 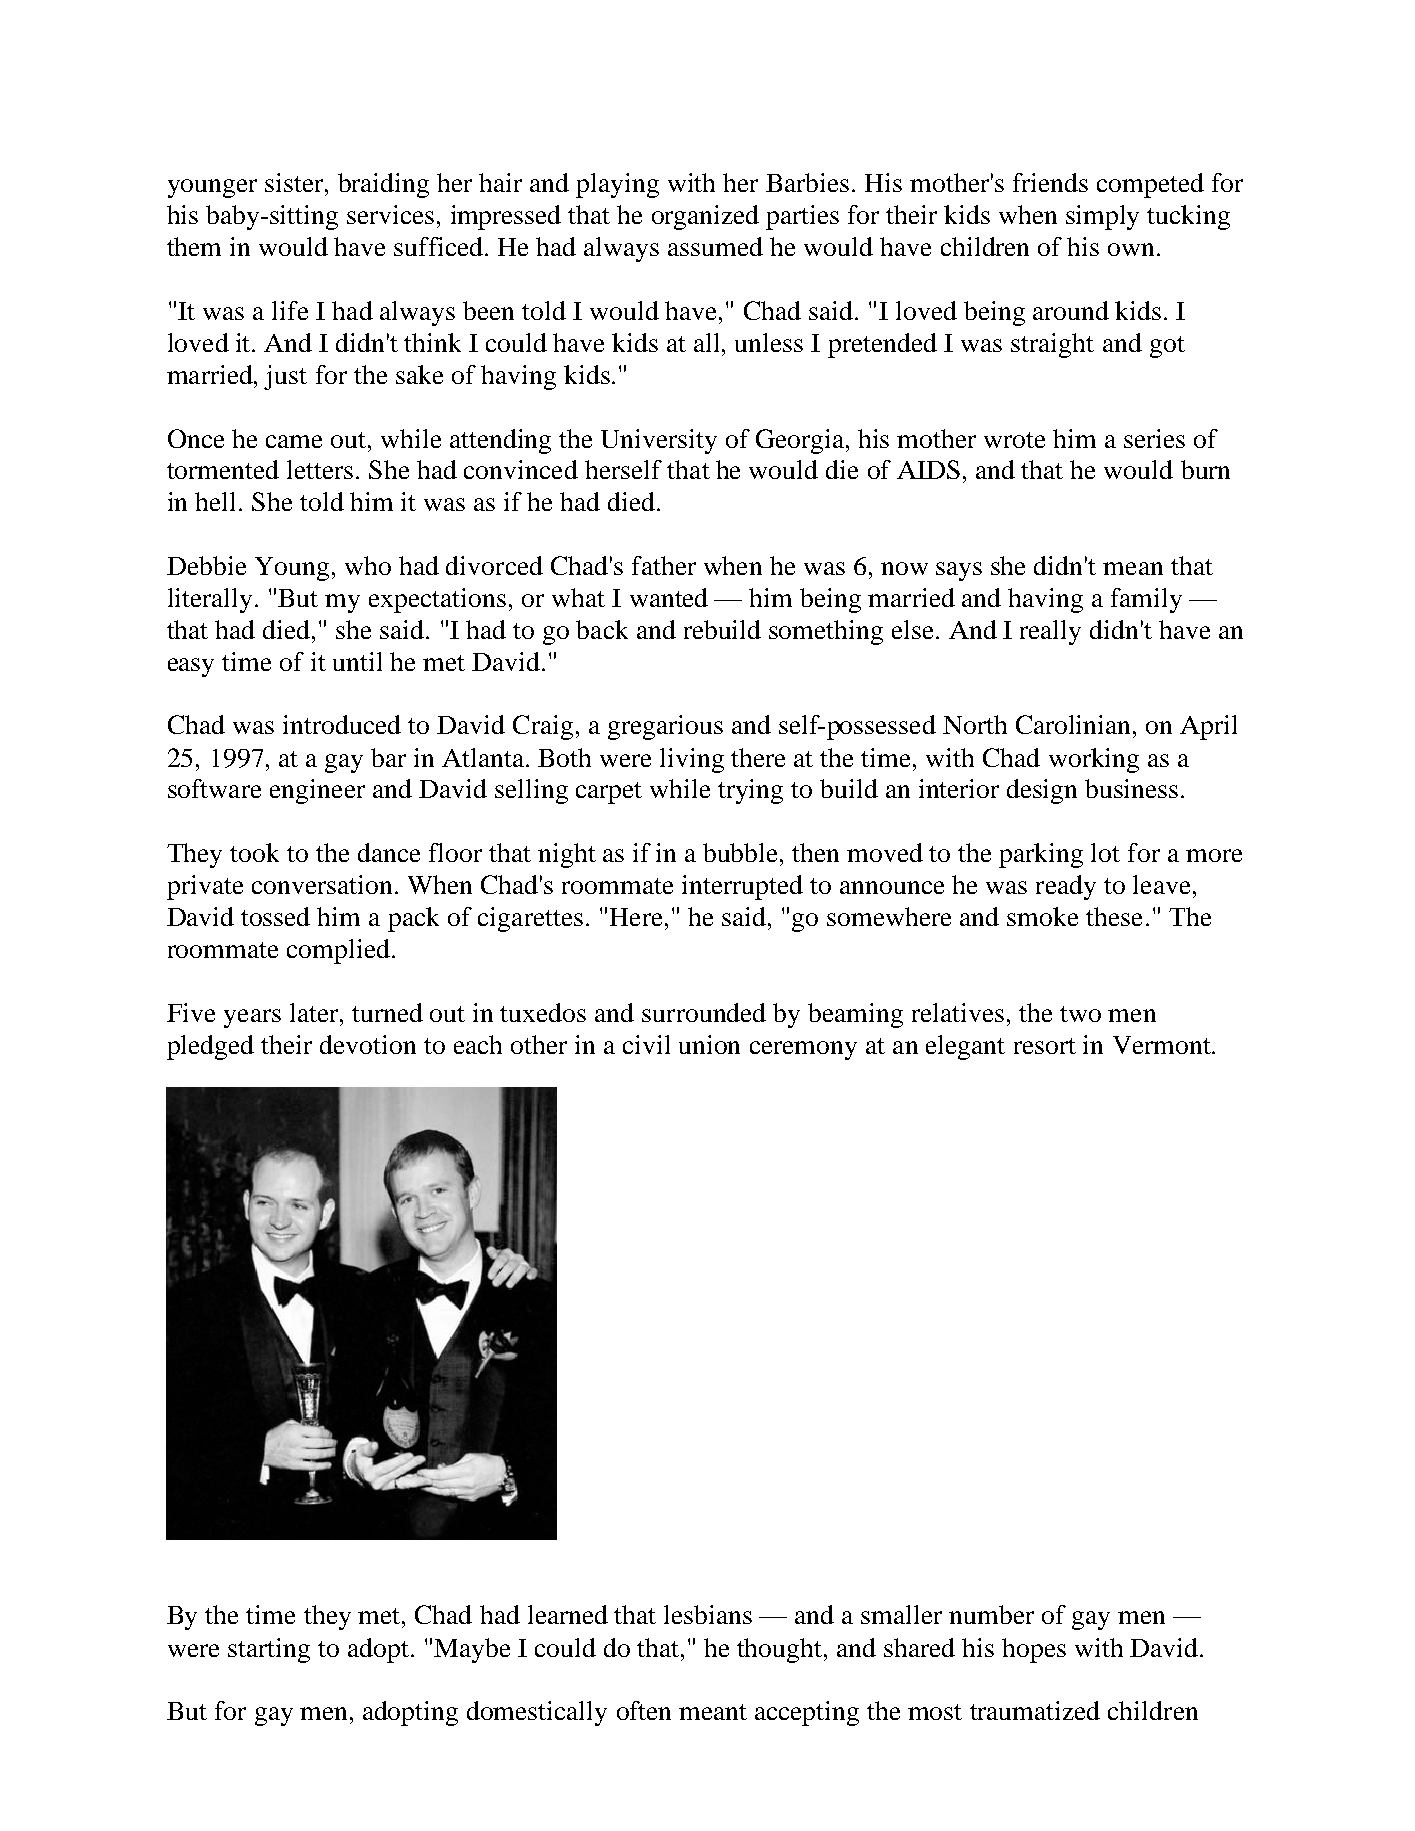 I want to click on organized, so click(x=705, y=217).
